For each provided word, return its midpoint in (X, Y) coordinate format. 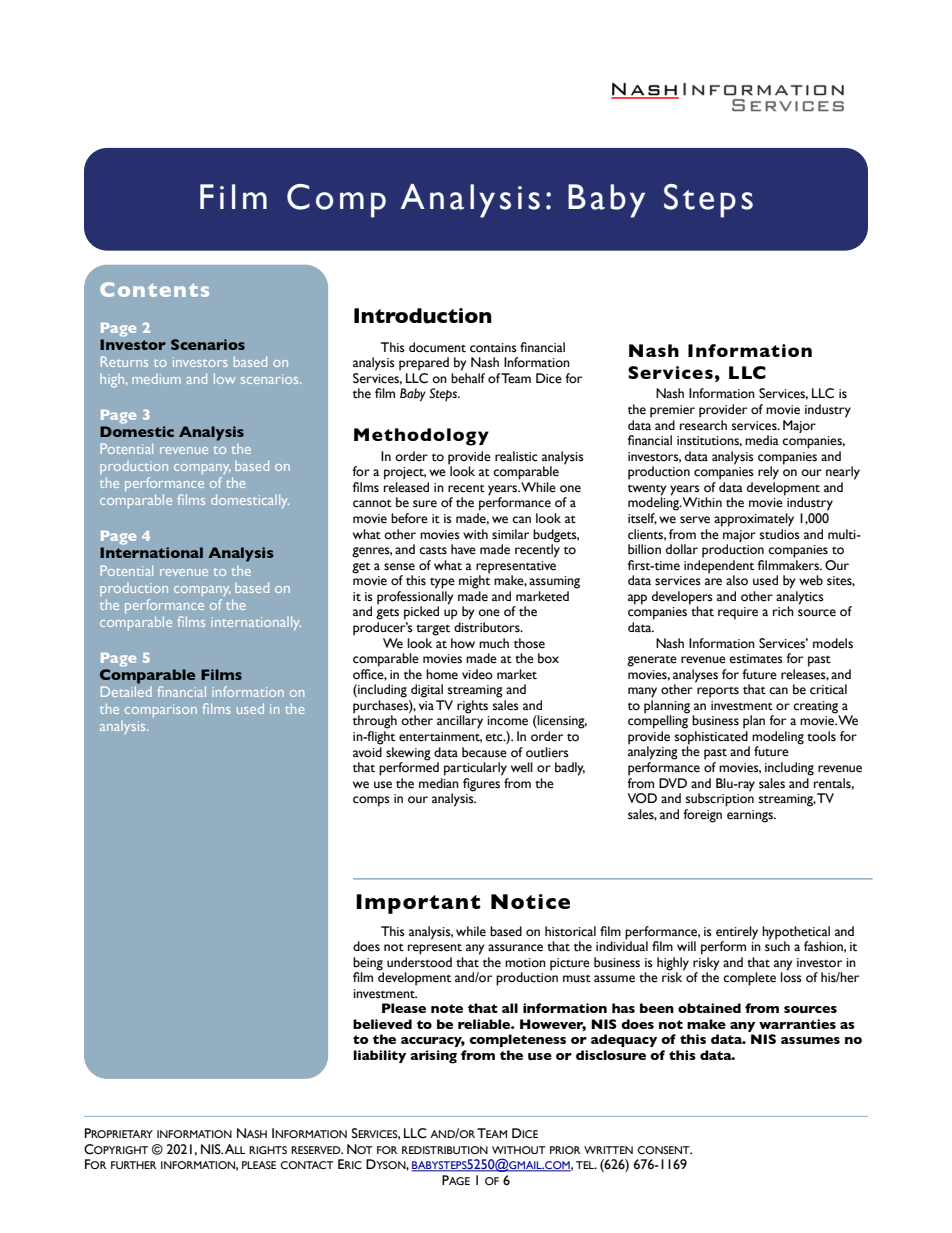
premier (672, 411)
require (738, 613)
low (225, 378)
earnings (751, 816)
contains (493, 348)
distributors (488, 627)
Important (418, 904)
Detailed (126, 691)
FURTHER (134, 1165)
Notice (530, 901)
